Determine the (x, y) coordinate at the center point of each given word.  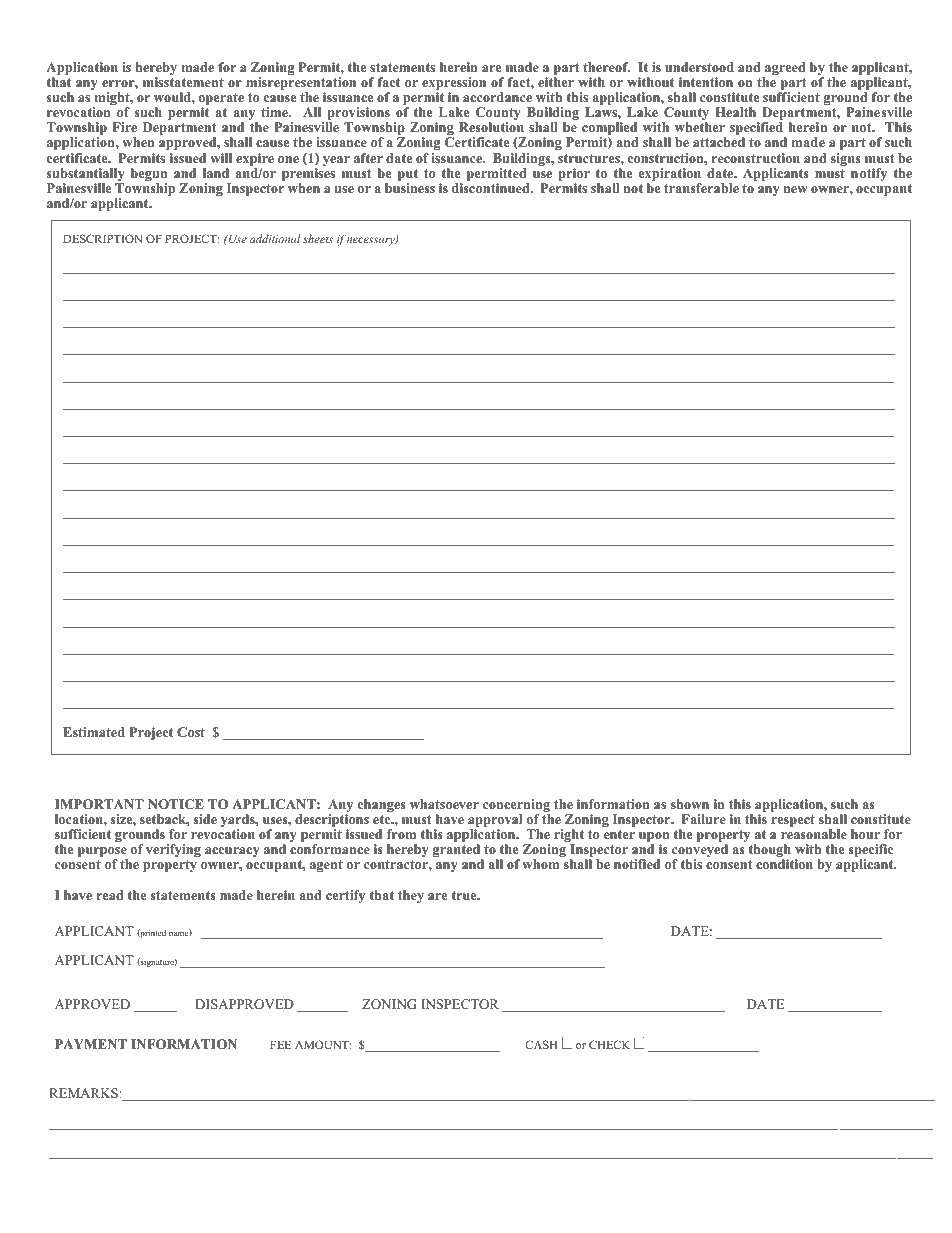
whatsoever (444, 804)
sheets (318, 238)
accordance (497, 97)
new (796, 189)
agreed (784, 70)
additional (275, 238)
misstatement (183, 82)
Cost (191, 732)
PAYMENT (91, 1044)
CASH (541, 1044)
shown (690, 804)
